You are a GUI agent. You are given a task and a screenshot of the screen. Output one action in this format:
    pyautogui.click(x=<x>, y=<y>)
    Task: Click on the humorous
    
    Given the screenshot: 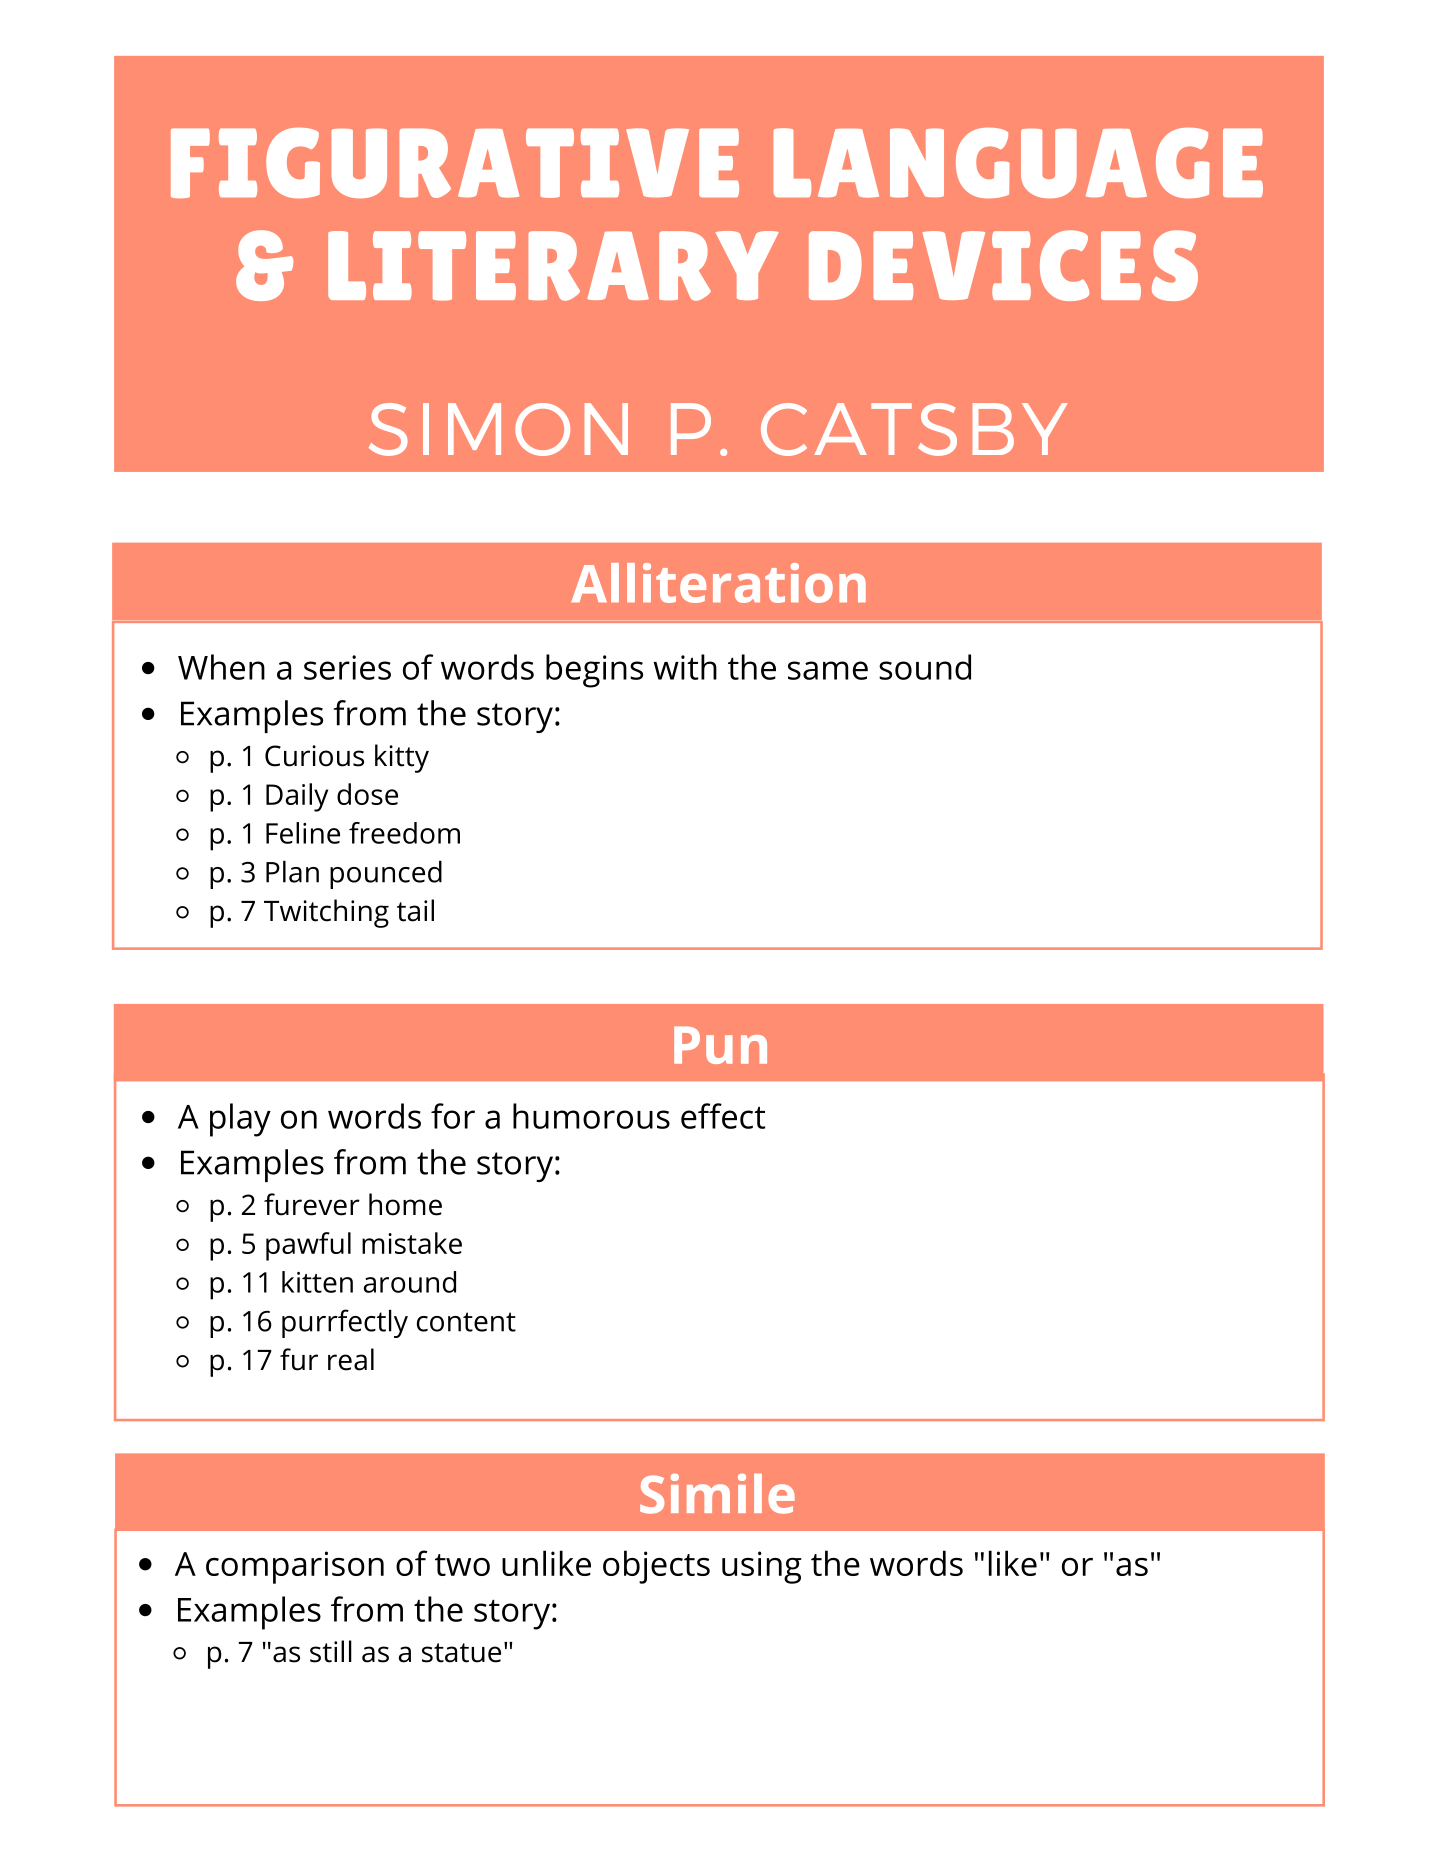 What is the action you would take?
    pyautogui.click(x=591, y=1116)
